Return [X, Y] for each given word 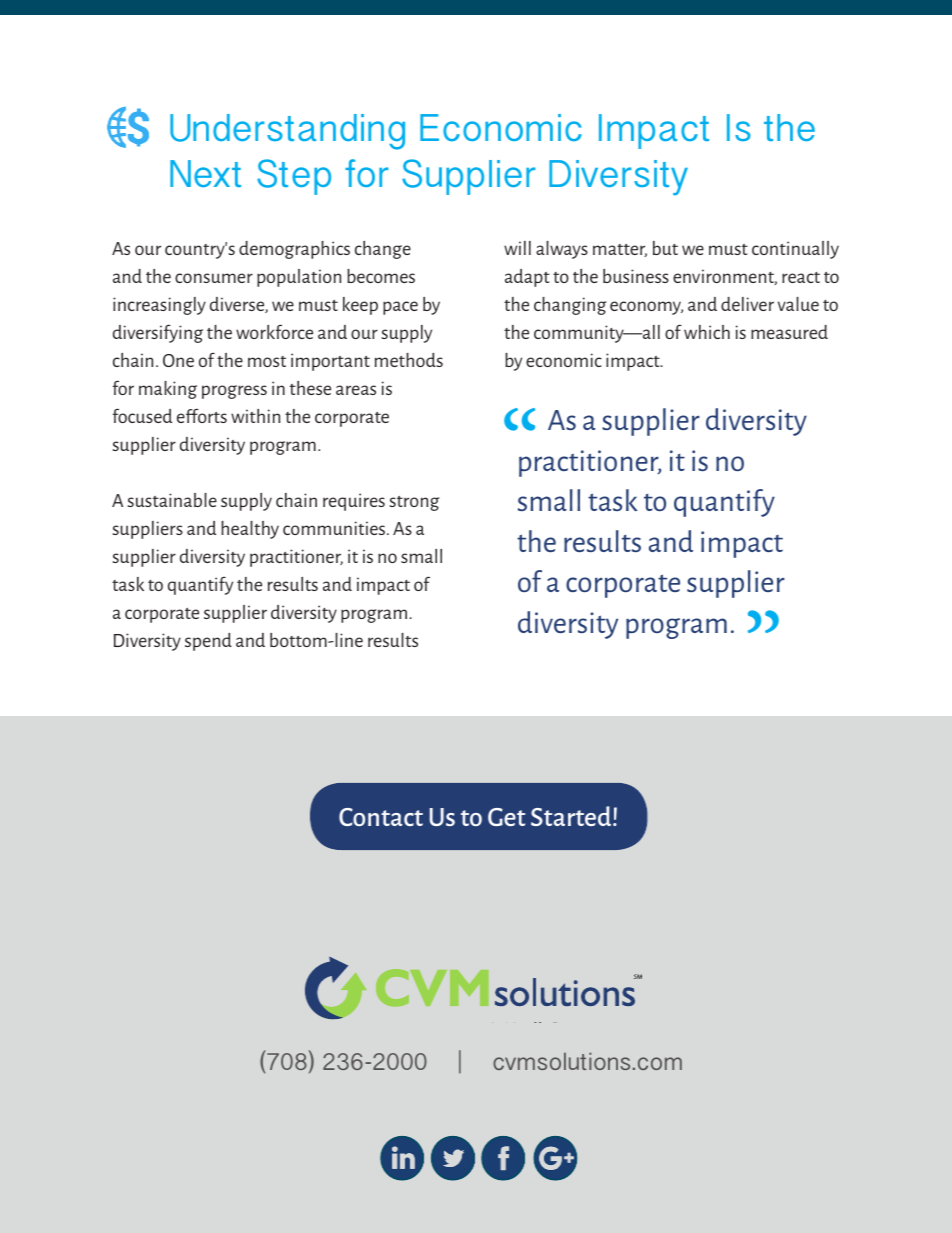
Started [572, 816]
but [665, 248]
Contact [381, 817]
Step [294, 177]
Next [205, 173]
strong [414, 503]
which [707, 332]
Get [506, 817]
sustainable [172, 500]
